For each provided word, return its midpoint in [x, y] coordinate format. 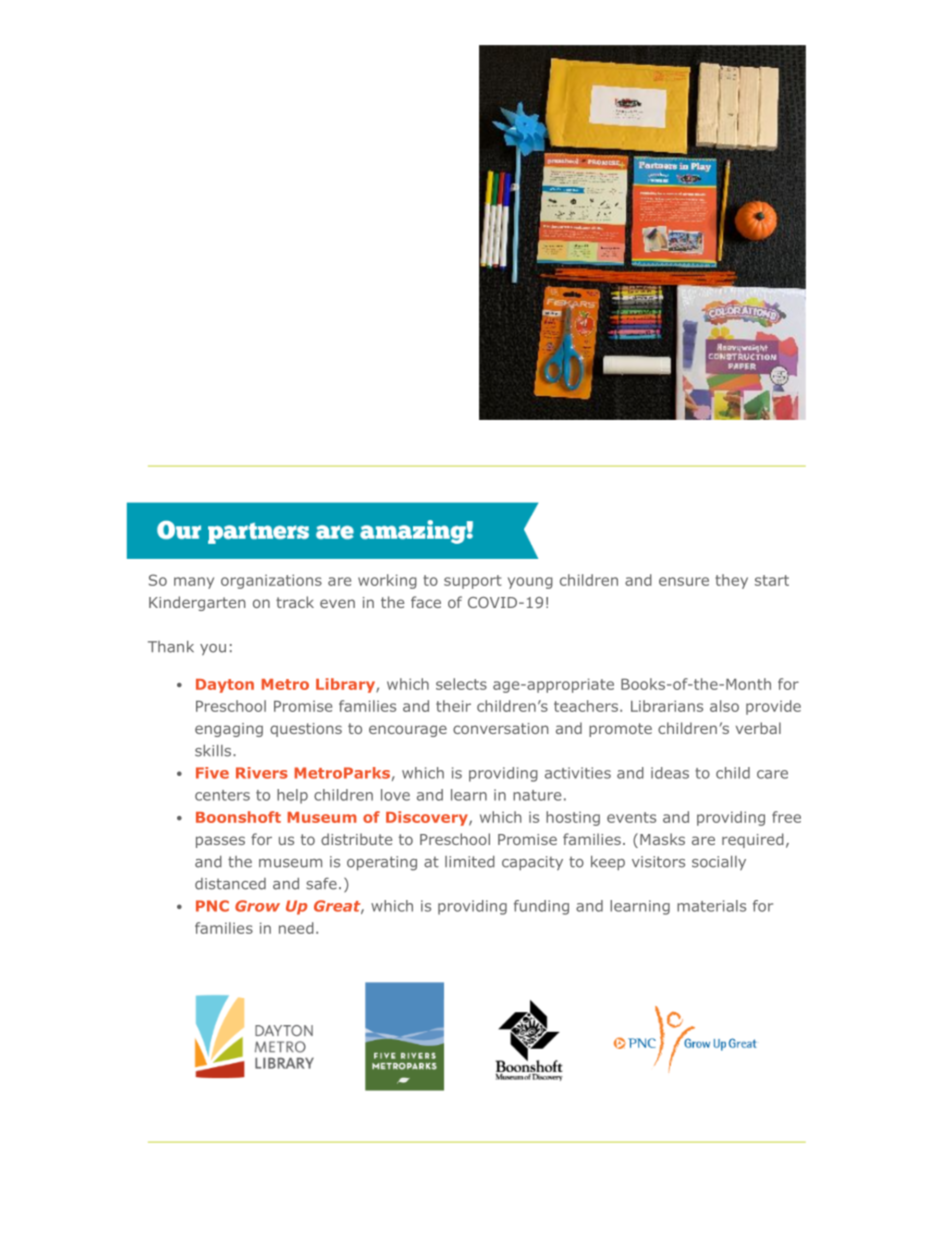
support [472, 582]
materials [711, 906]
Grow [257, 906]
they [731, 581]
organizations [271, 581]
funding [541, 907]
